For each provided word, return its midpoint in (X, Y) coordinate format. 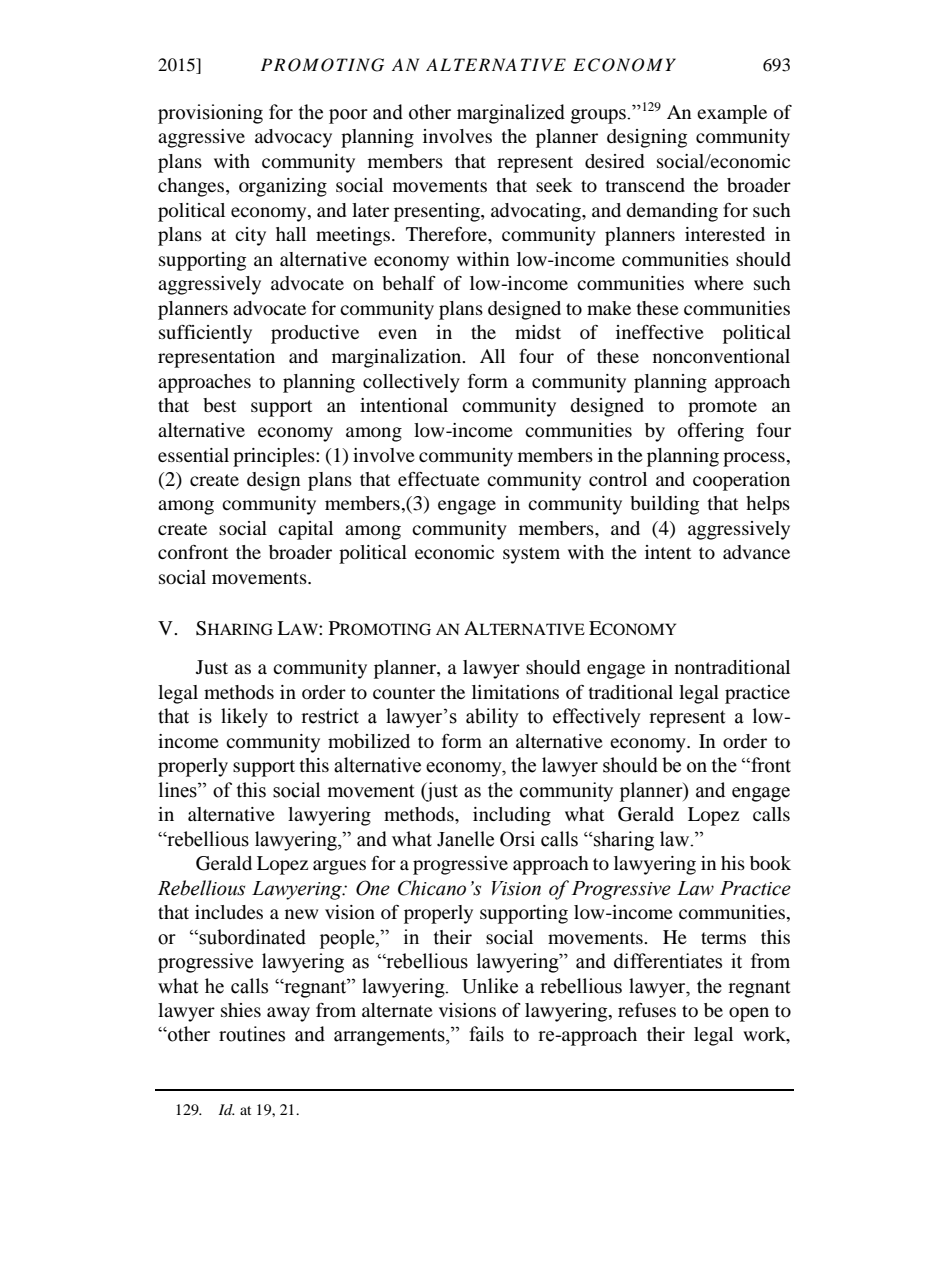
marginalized (511, 114)
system (531, 555)
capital (305, 530)
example (732, 114)
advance (756, 552)
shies (241, 1010)
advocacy (293, 138)
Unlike (490, 986)
